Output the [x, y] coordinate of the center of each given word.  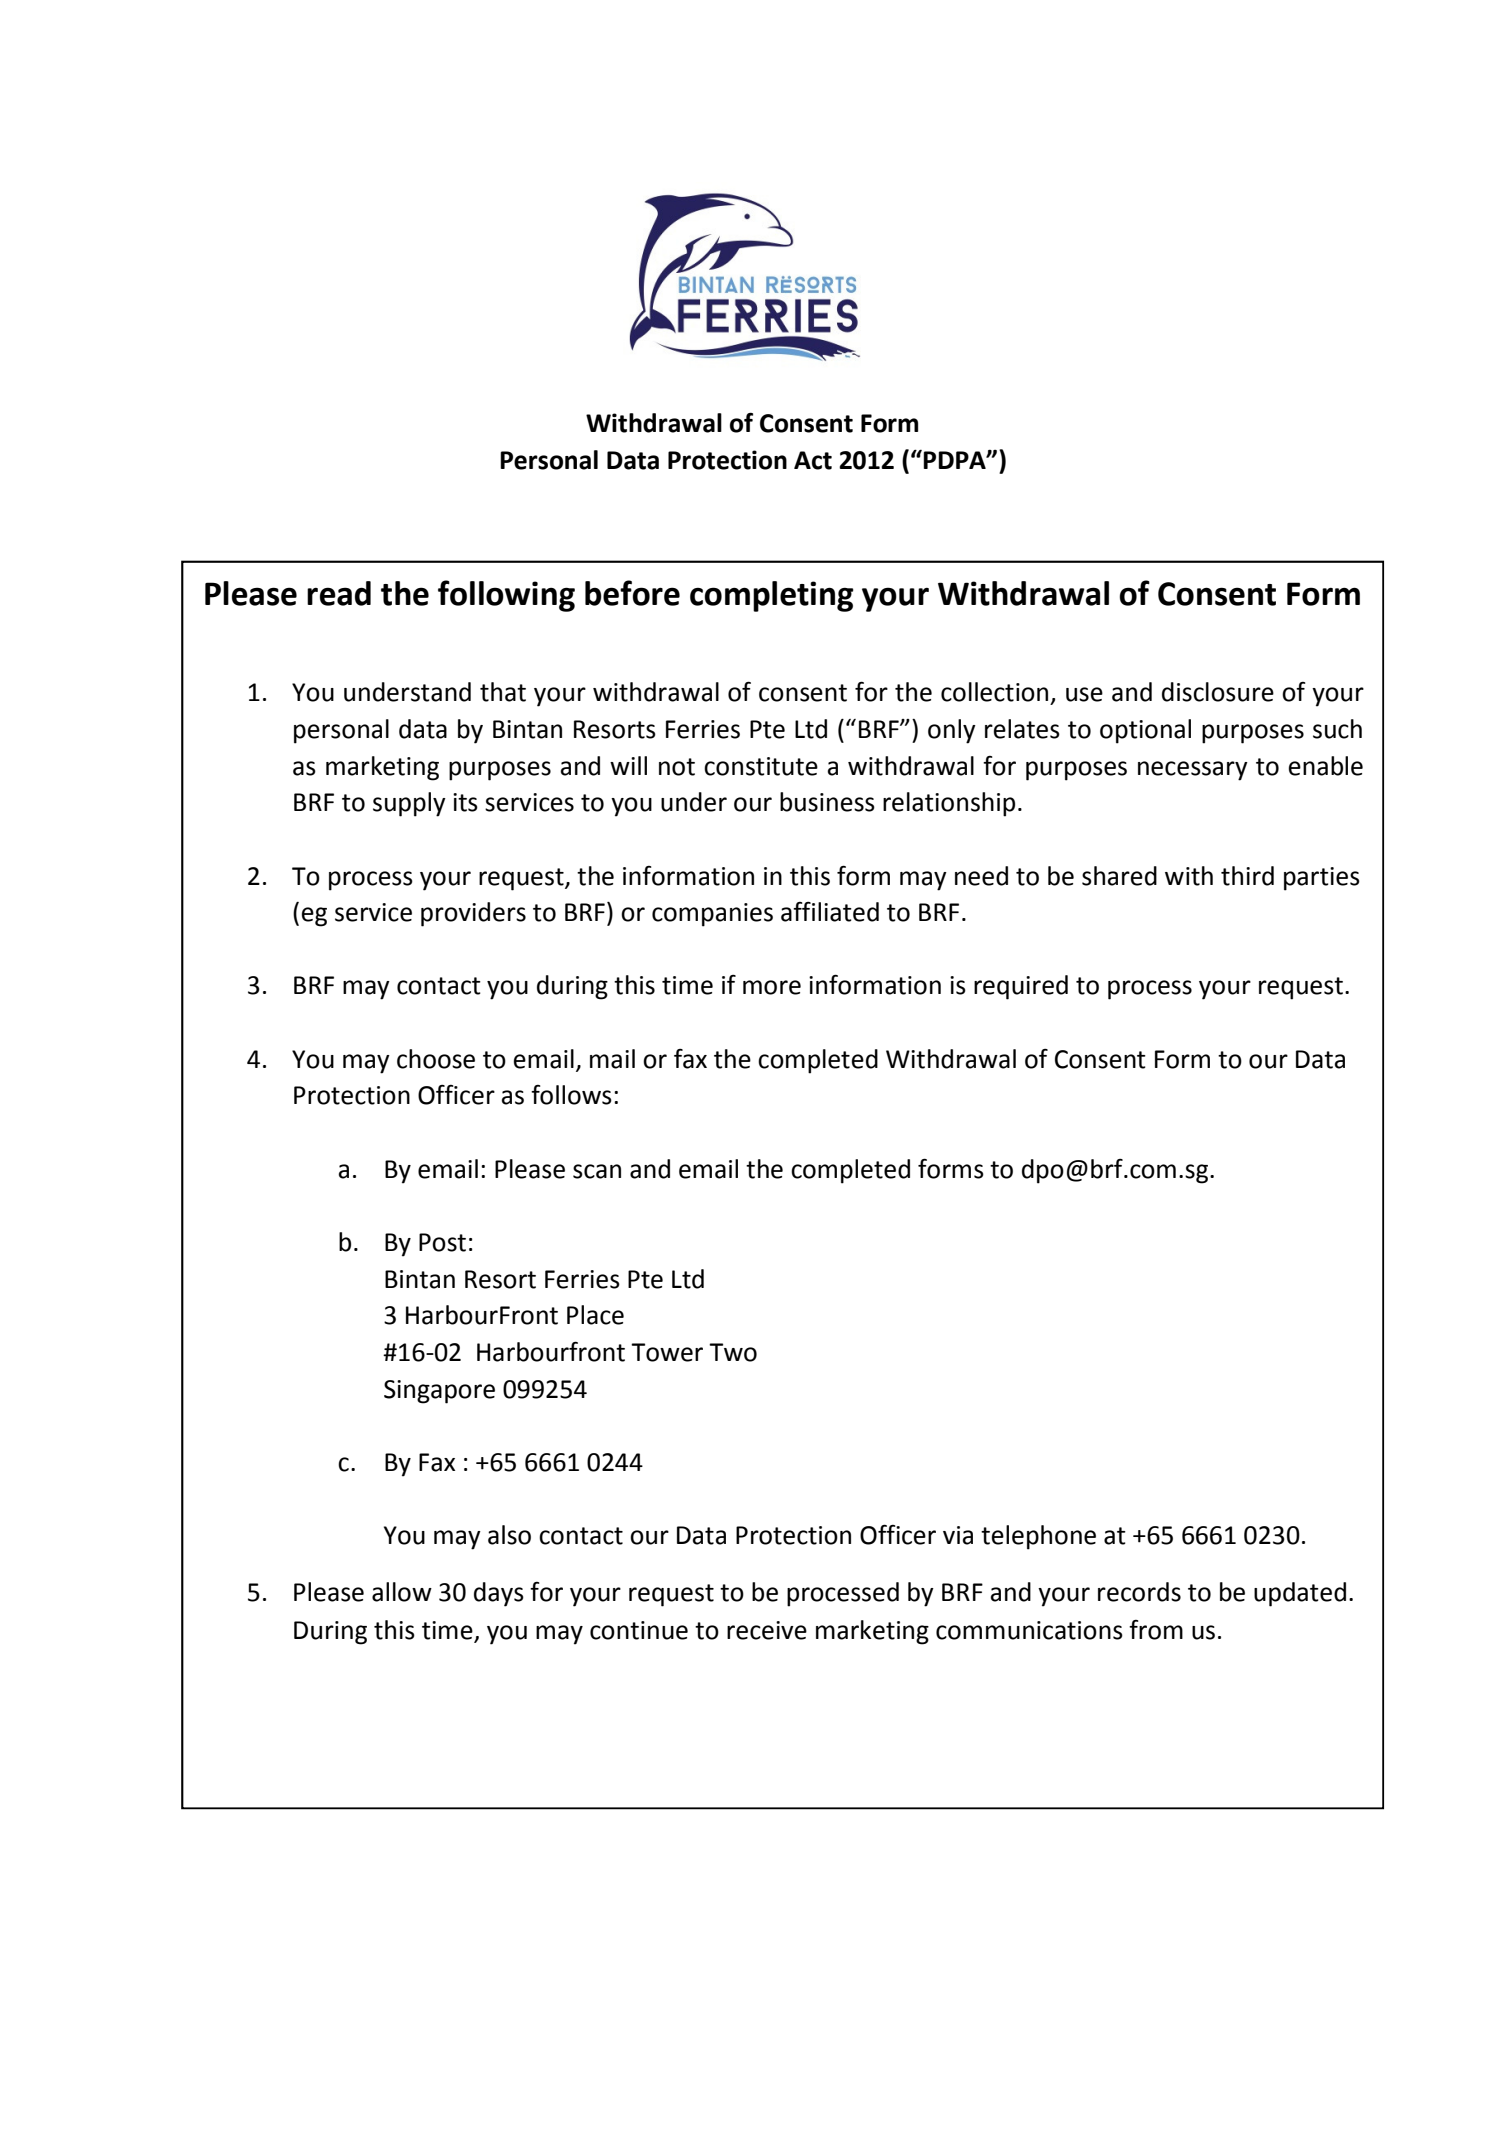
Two [733, 1352]
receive [767, 1630]
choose [436, 1059]
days [499, 1594]
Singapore [439, 1392]
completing [772, 596]
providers [473, 914]
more [772, 987]
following [506, 596]
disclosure [1218, 692]
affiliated [830, 912]
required [1021, 987]
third [1247, 876]
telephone [1038, 1537]
